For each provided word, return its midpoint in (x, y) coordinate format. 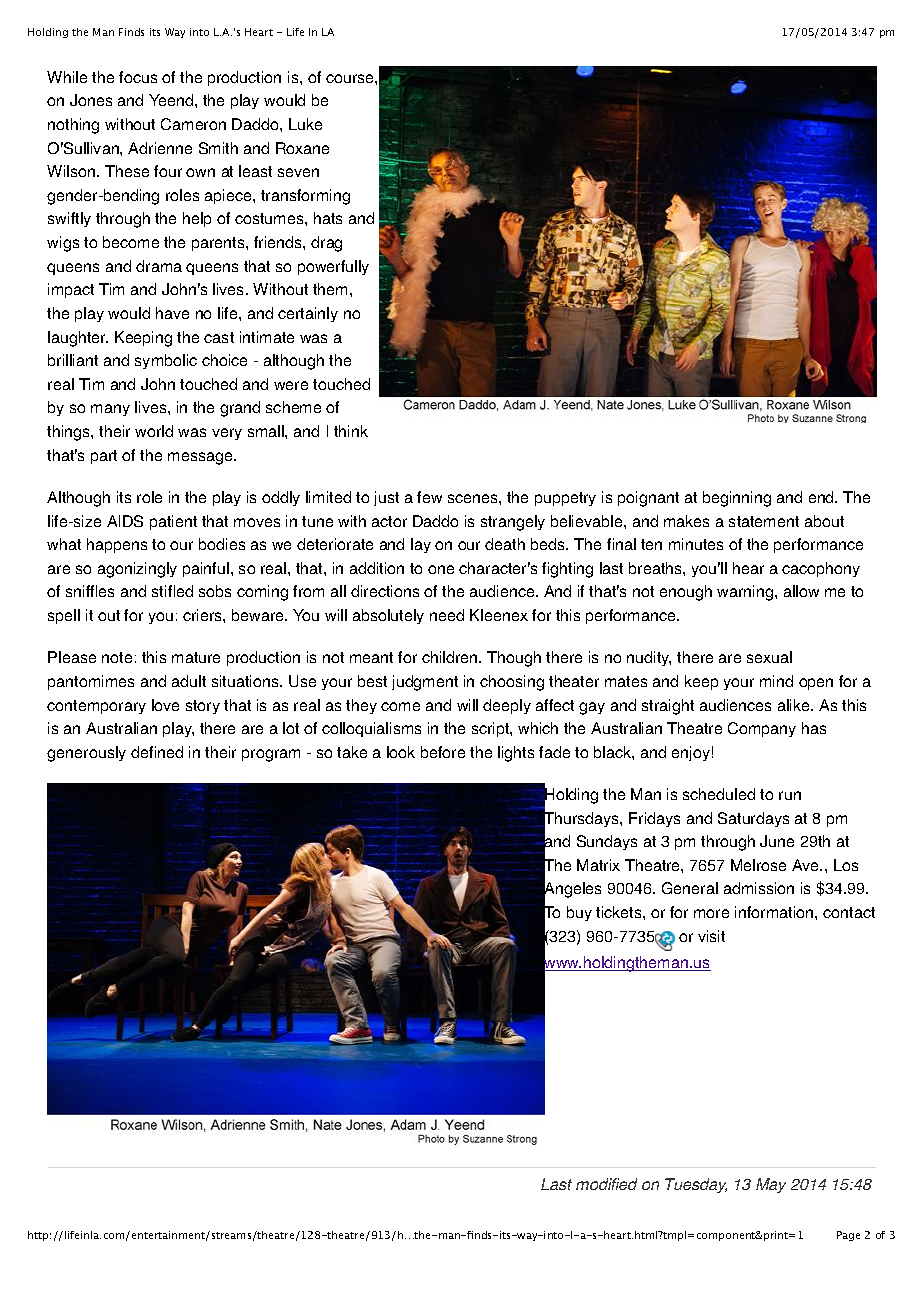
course (351, 78)
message (201, 458)
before (443, 752)
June (777, 841)
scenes (474, 498)
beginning (737, 499)
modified (606, 1184)
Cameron (193, 124)
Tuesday (696, 1185)
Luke (305, 124)
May (771, 1185)
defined (157, 752)
